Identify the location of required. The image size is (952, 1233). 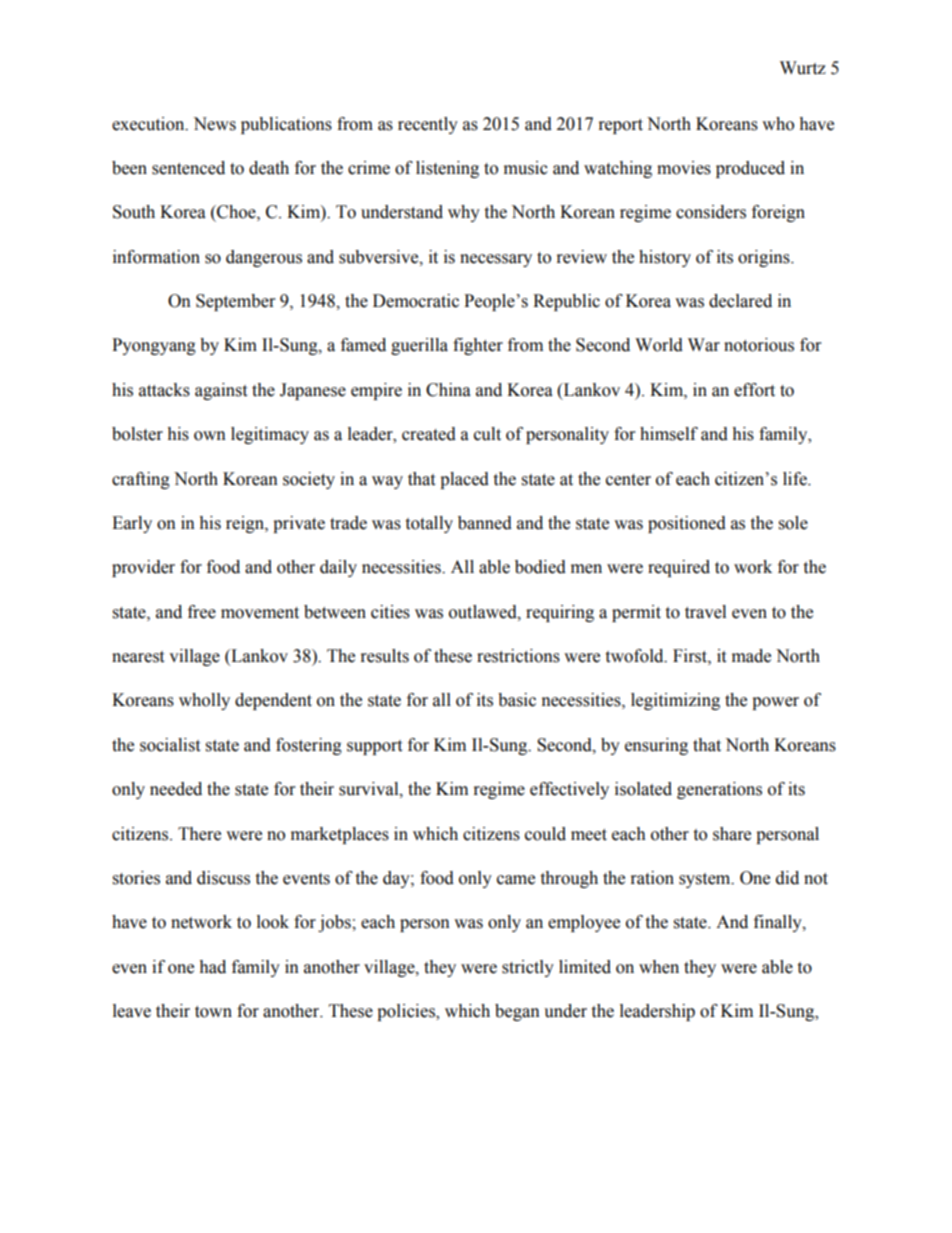
(679, 568).
